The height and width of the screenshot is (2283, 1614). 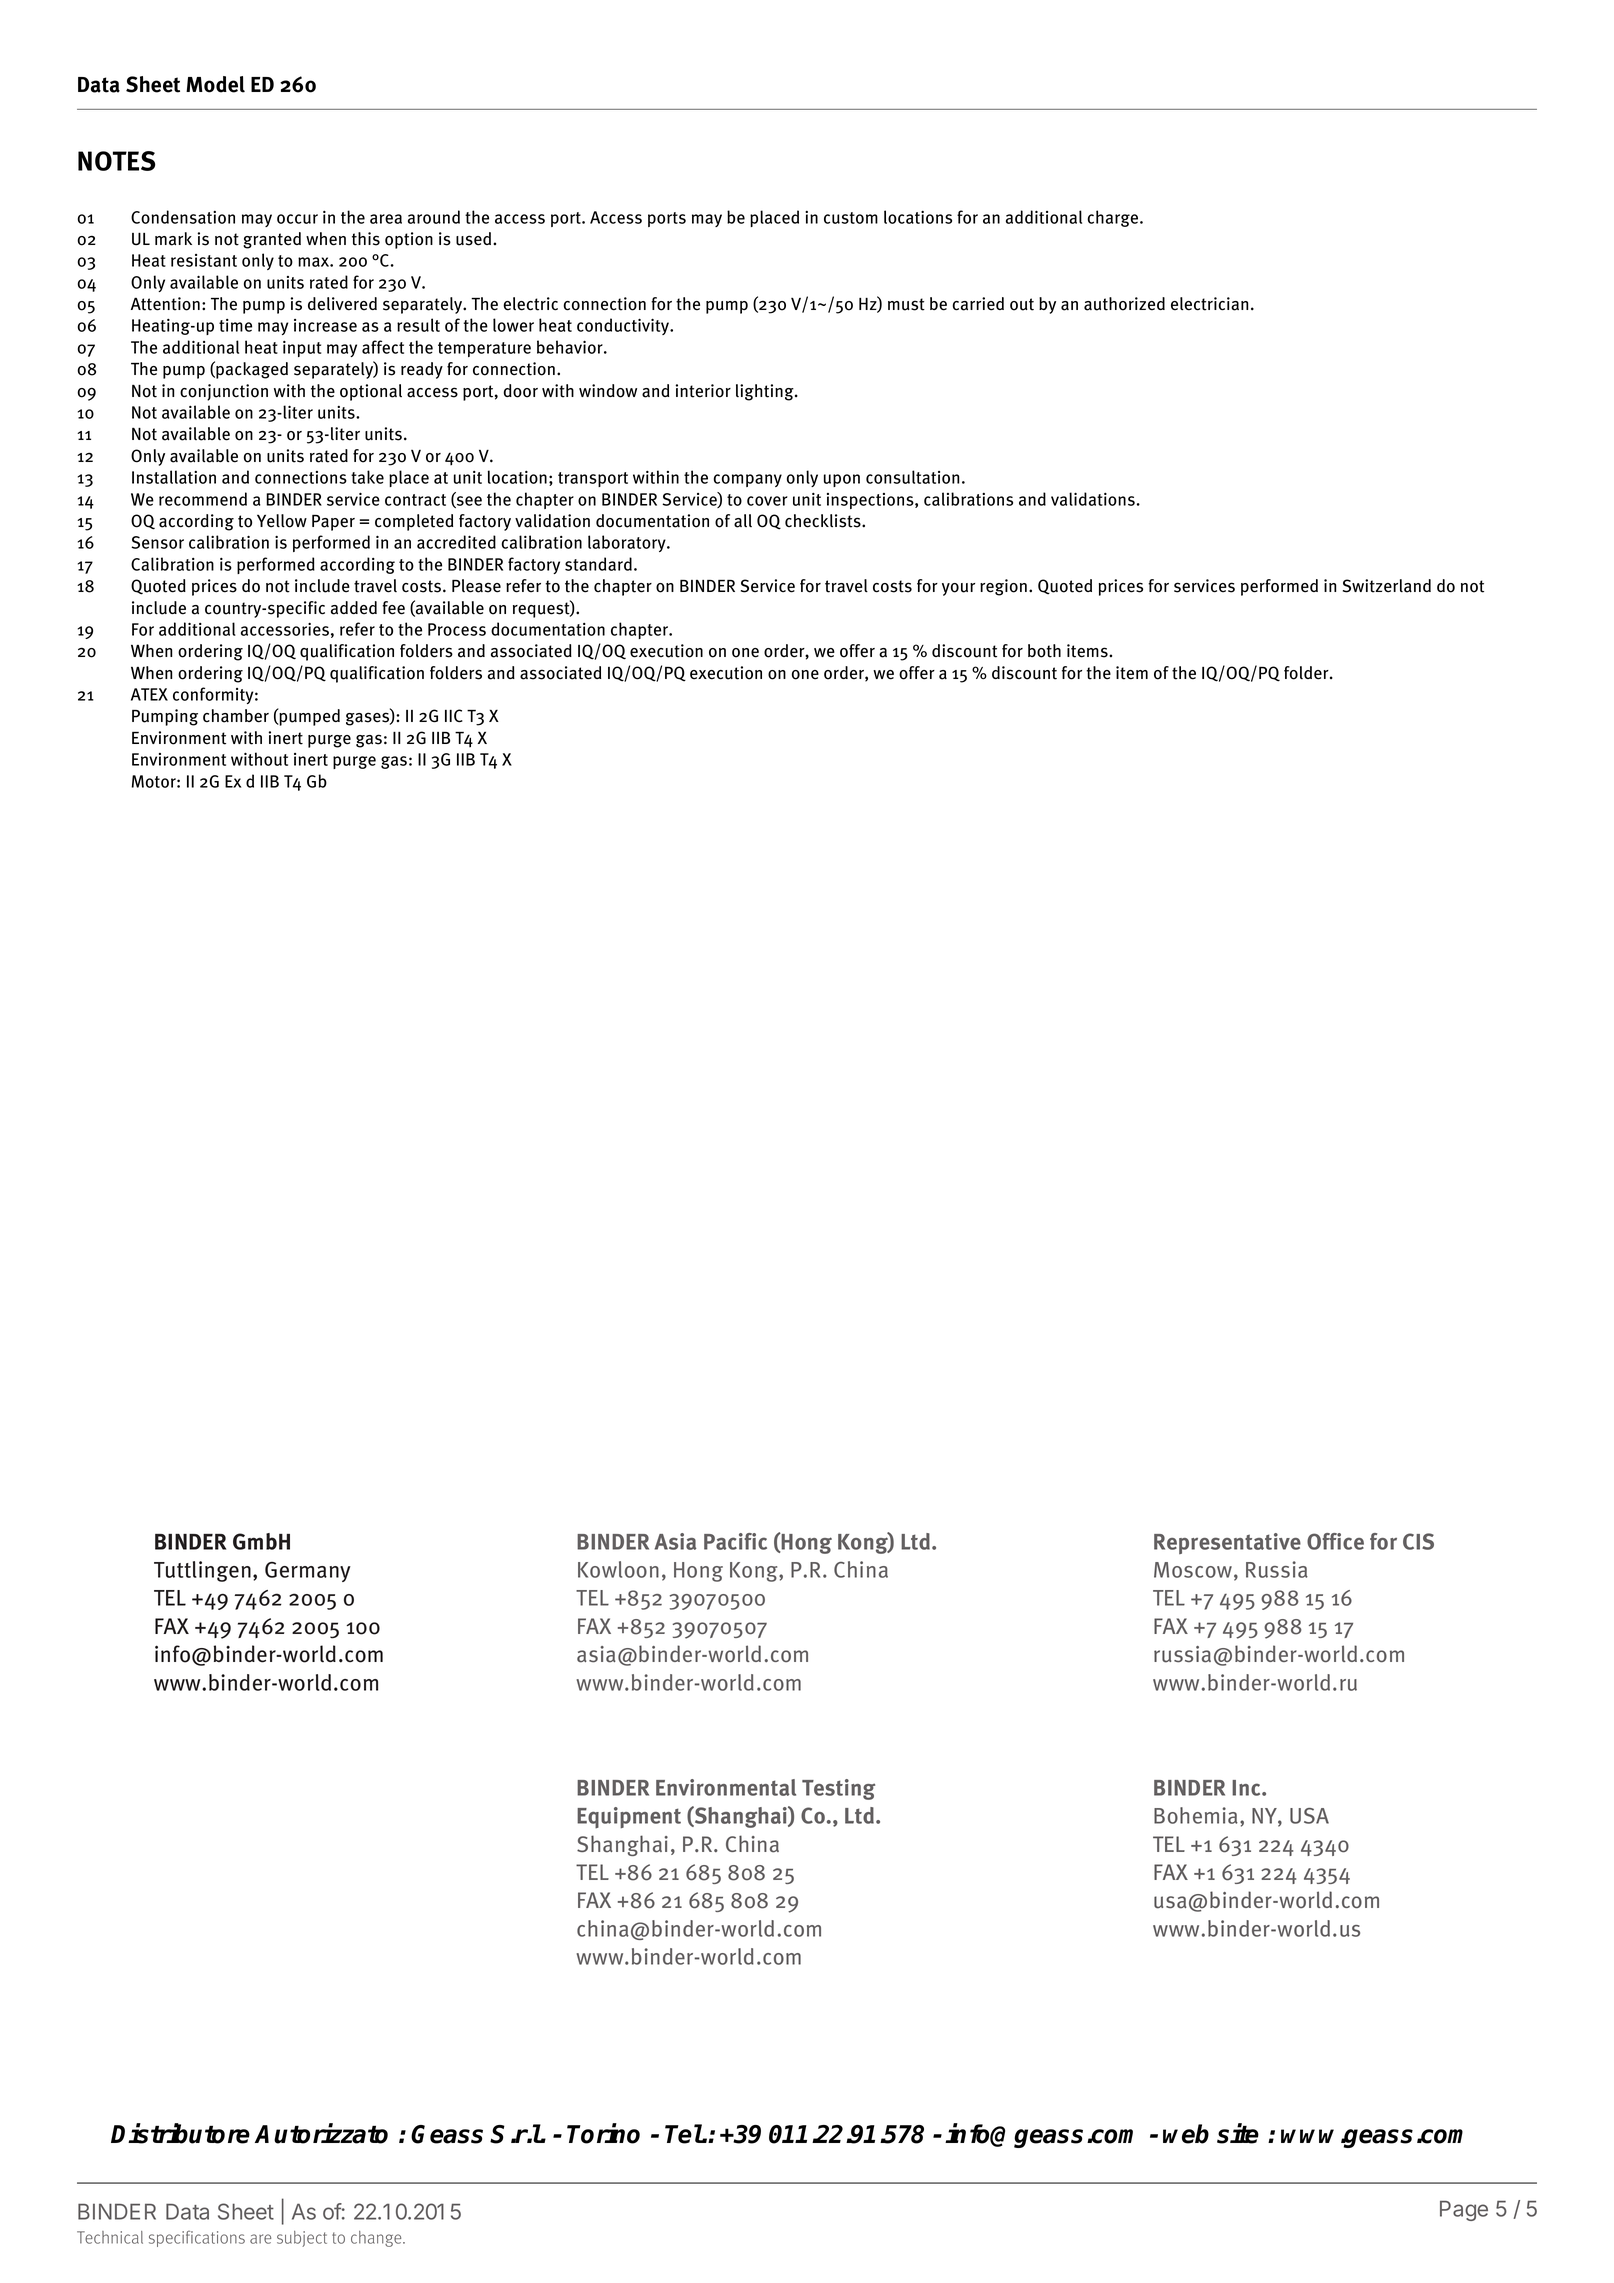 I want to click on Torino, so click(x=603, y=2133).
